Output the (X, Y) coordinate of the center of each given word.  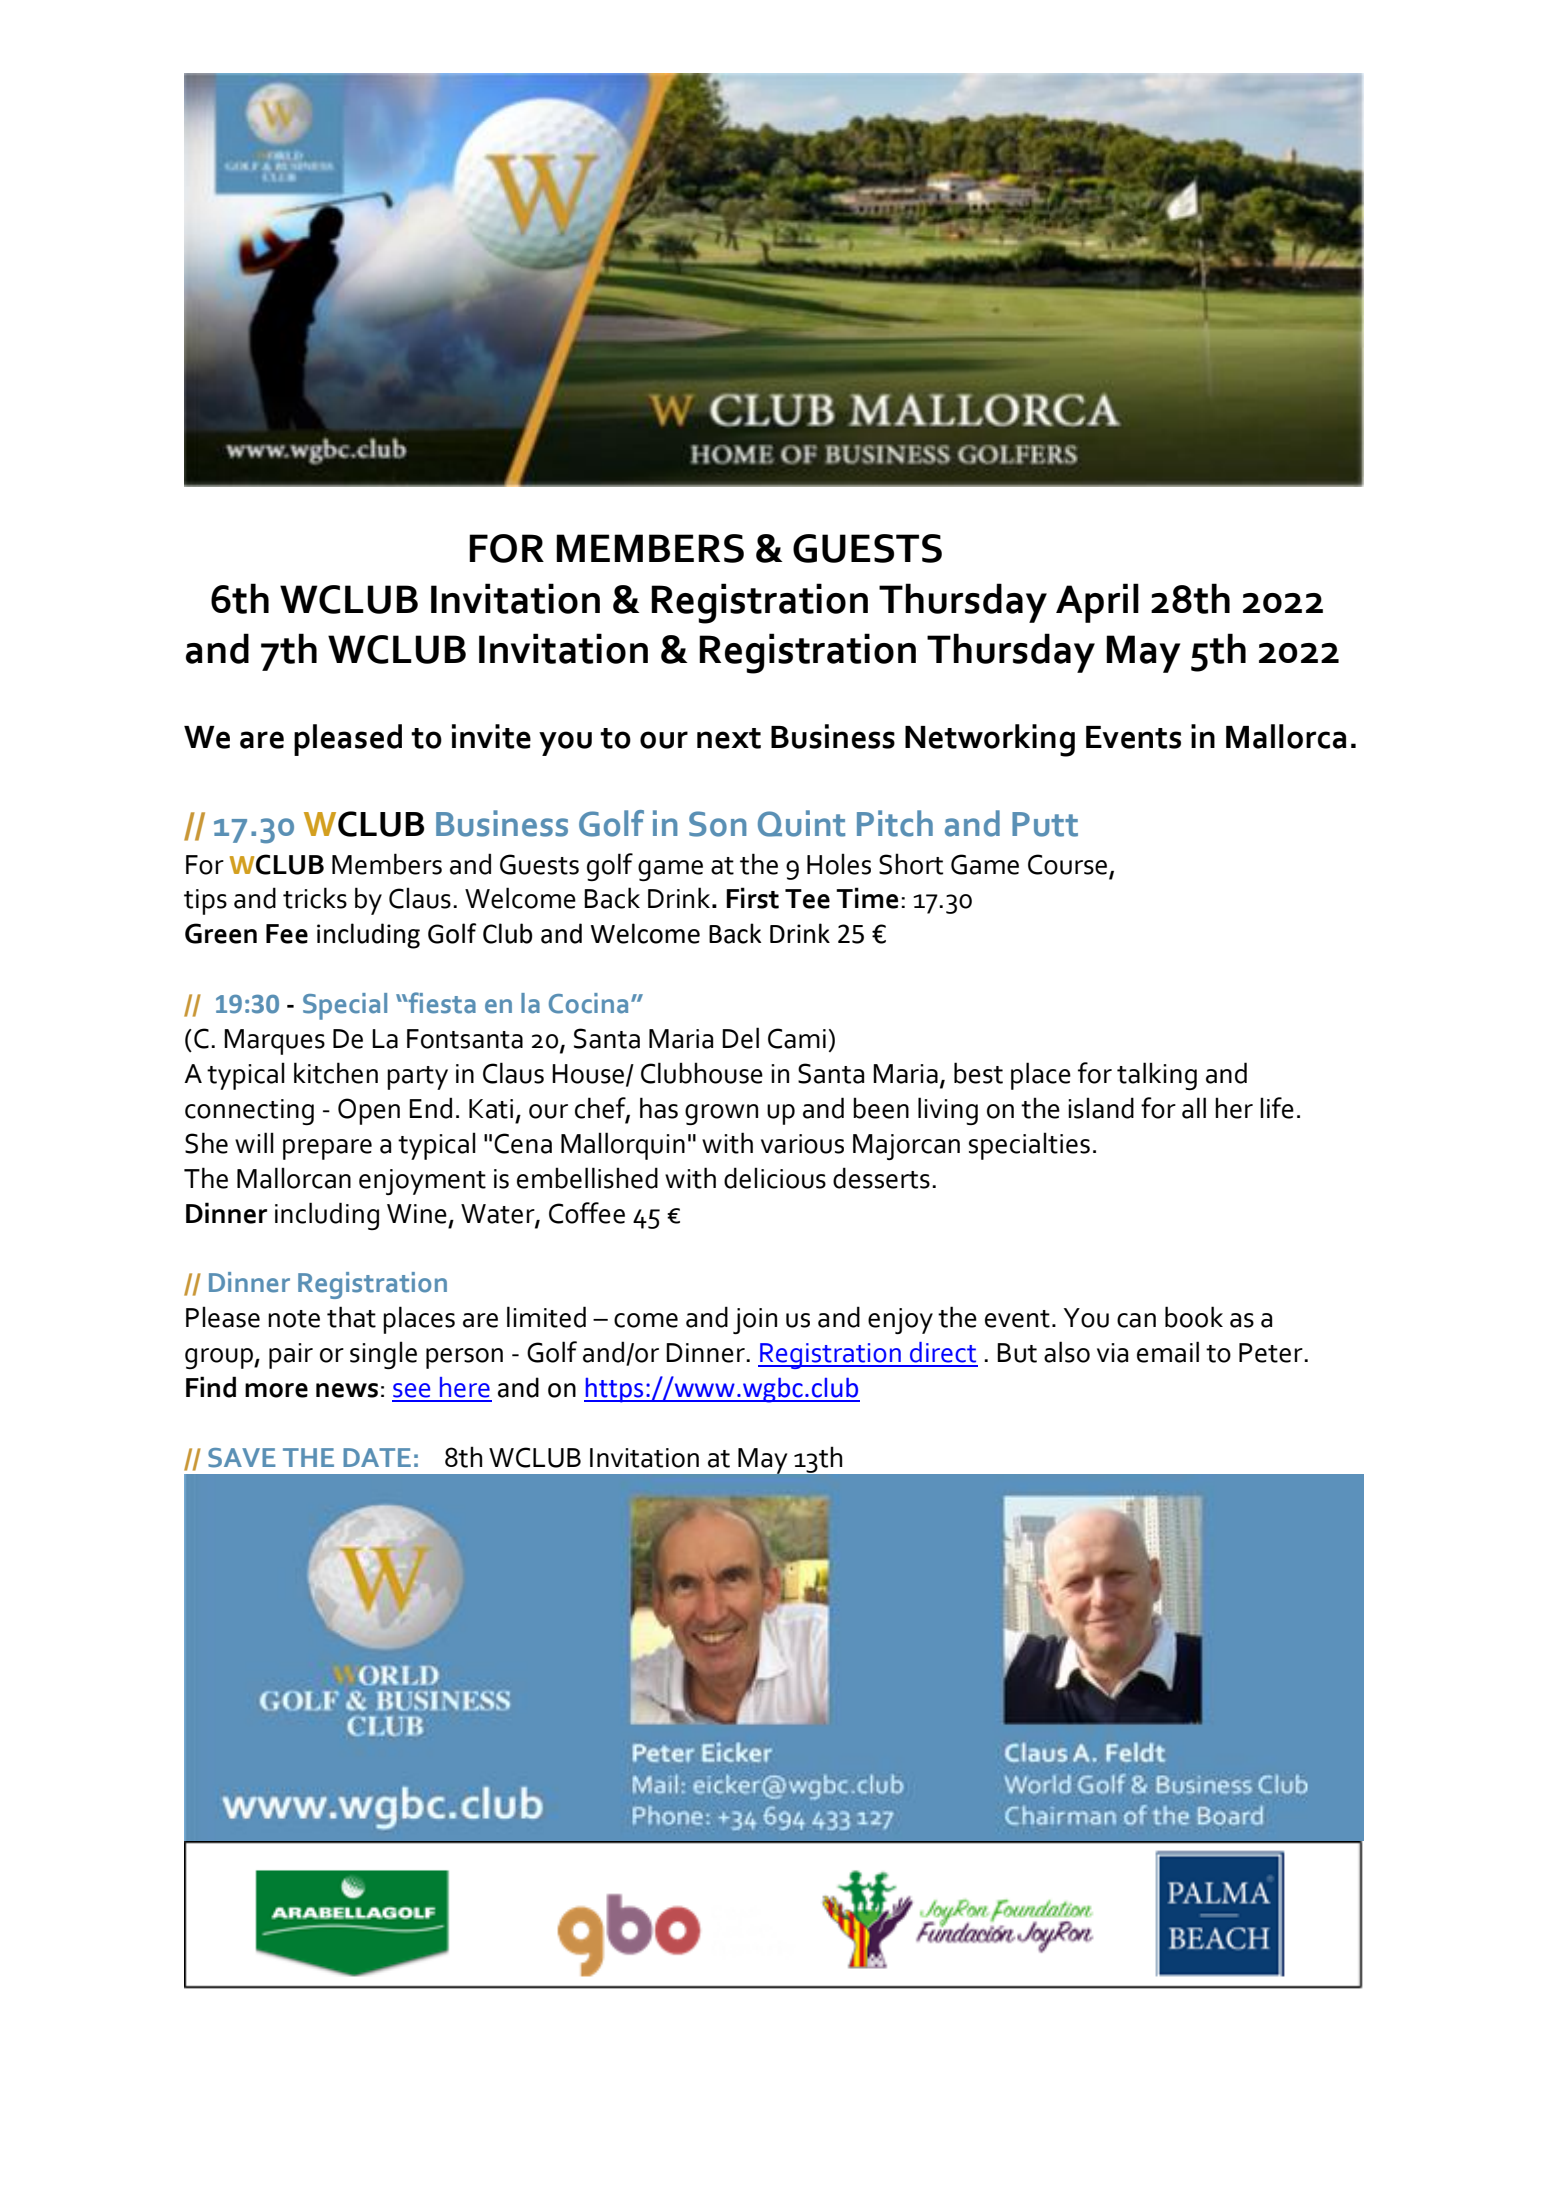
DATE (377, 1457)
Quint (801, 823)
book (1194, 1317)
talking (1157, 1076)
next (729, 738)
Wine (417, 1214)
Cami (797, 1038)
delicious (775, 1178)
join (755, 1321)
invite (491, 736)
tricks (315, 898)
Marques (274, 1042)
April (1097, 603)
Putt (1045, 824)
